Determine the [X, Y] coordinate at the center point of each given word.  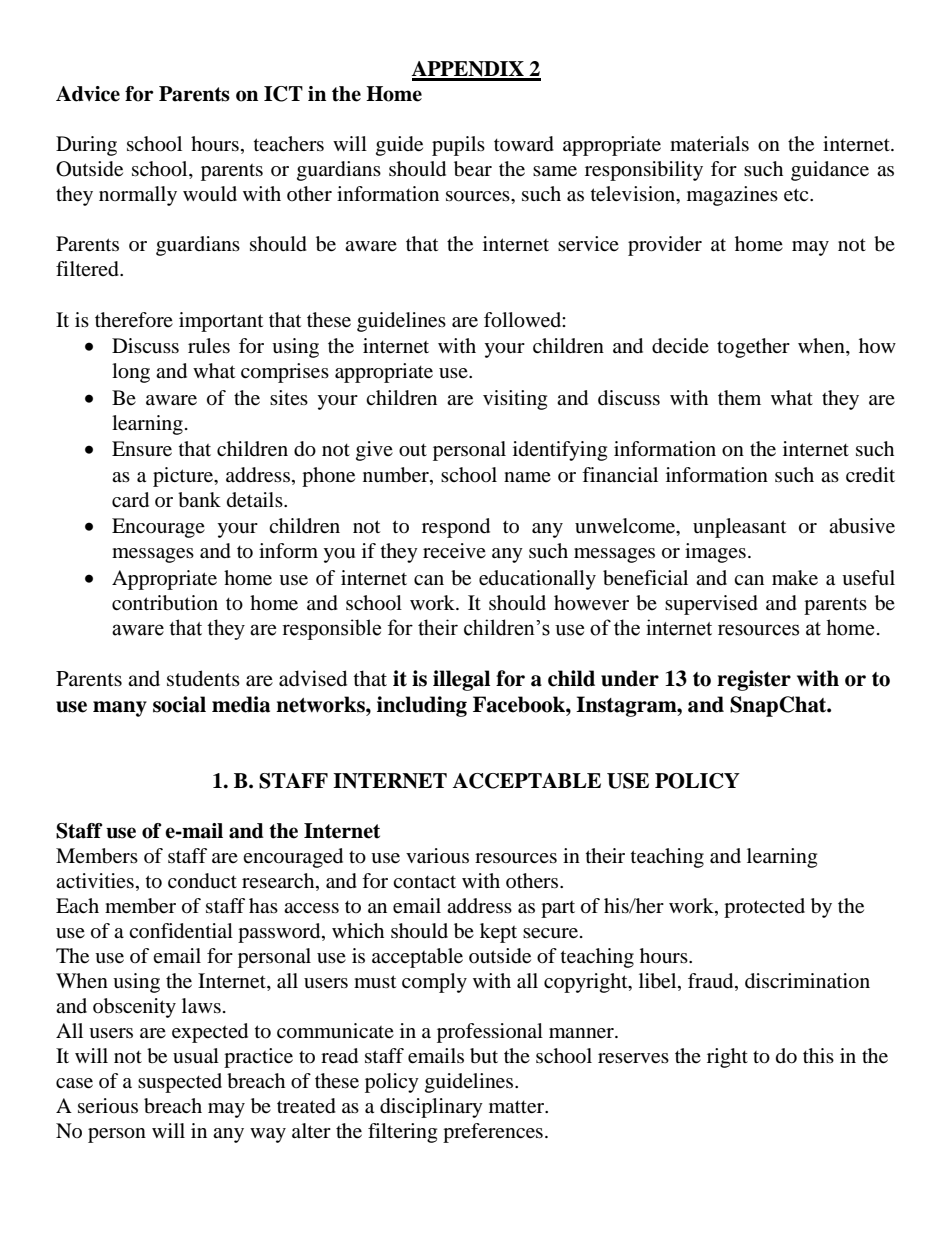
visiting [515, 400]
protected [764, 908]
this [818, 1055]
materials [709, 143]
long [131, 373]
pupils [458, 146]
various [437, 856]
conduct [202, 881]
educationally [537, 580]
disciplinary [431, 1108]
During [86, 146]
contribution [165, 603]
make [795, 578]
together [753, 348]
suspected [180, 1083]
